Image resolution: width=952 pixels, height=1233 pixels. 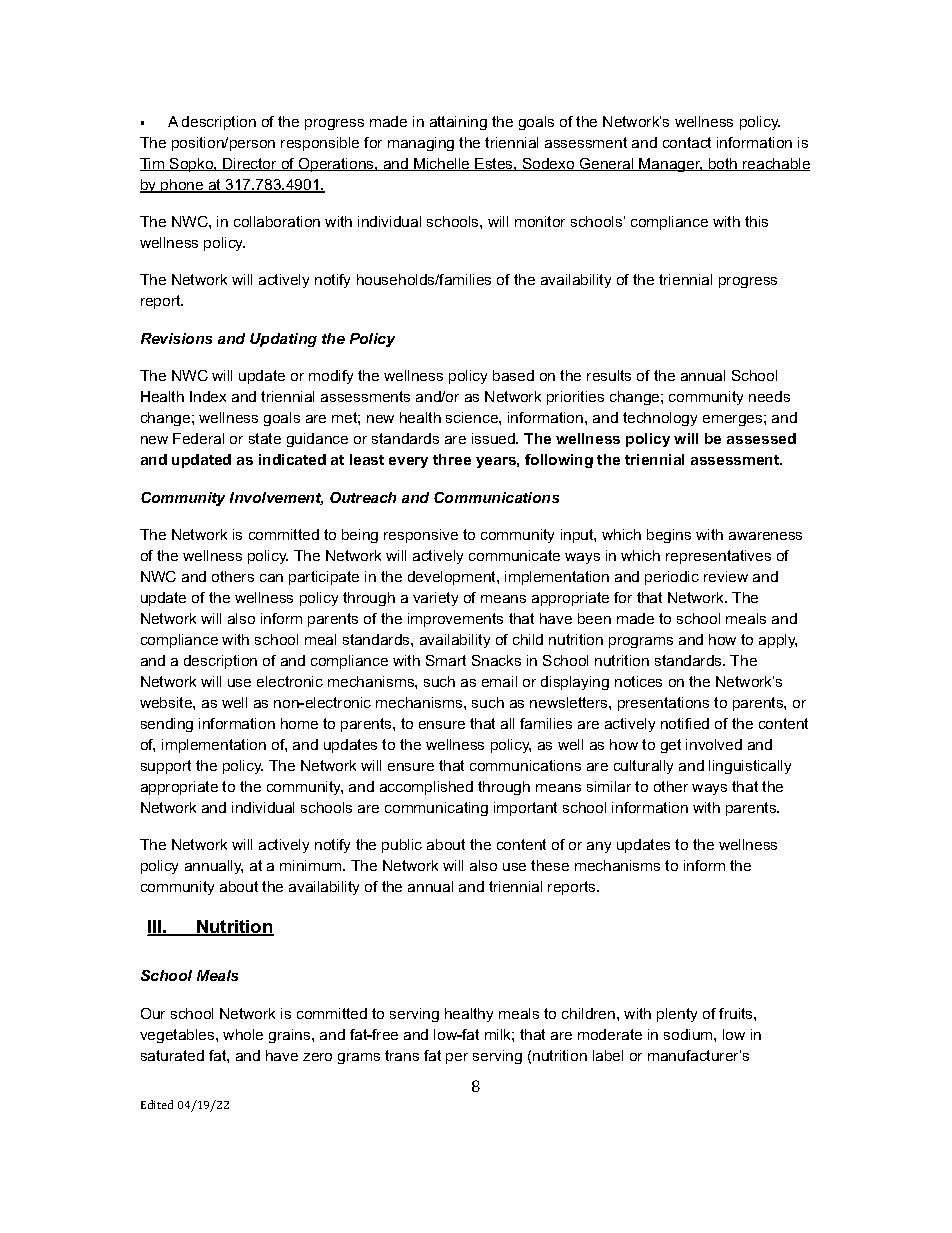 I want to click on Federal, so click(x=198, y=438).
